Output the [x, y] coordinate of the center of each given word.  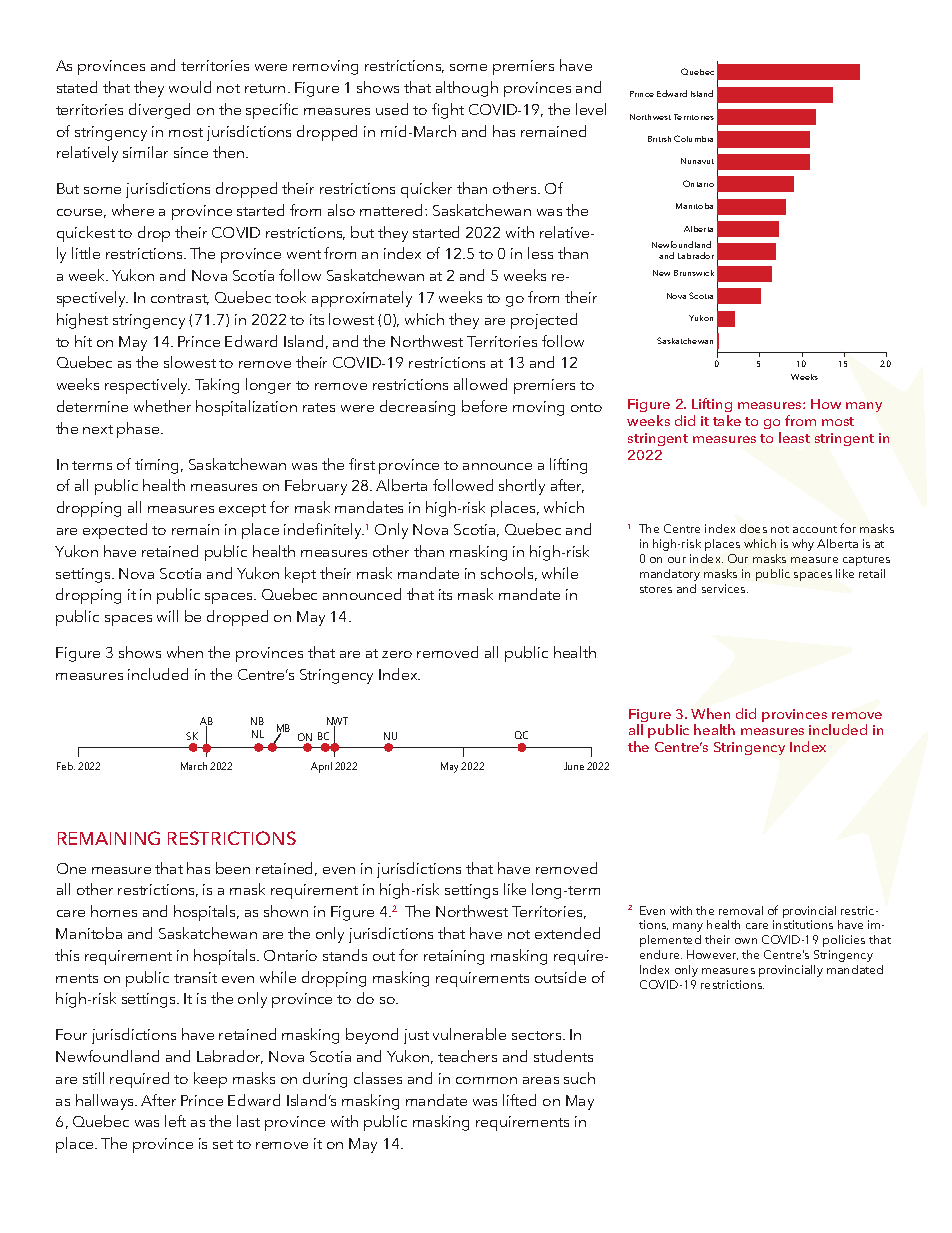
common [486, 1080]
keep [210, 1080]
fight [448, 111]
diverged [159, 111]
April [321, 767]
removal [741, 910]
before [484, 406]
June [574, 766]
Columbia [693, 138]
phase [139, 430]
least [794, 437]
